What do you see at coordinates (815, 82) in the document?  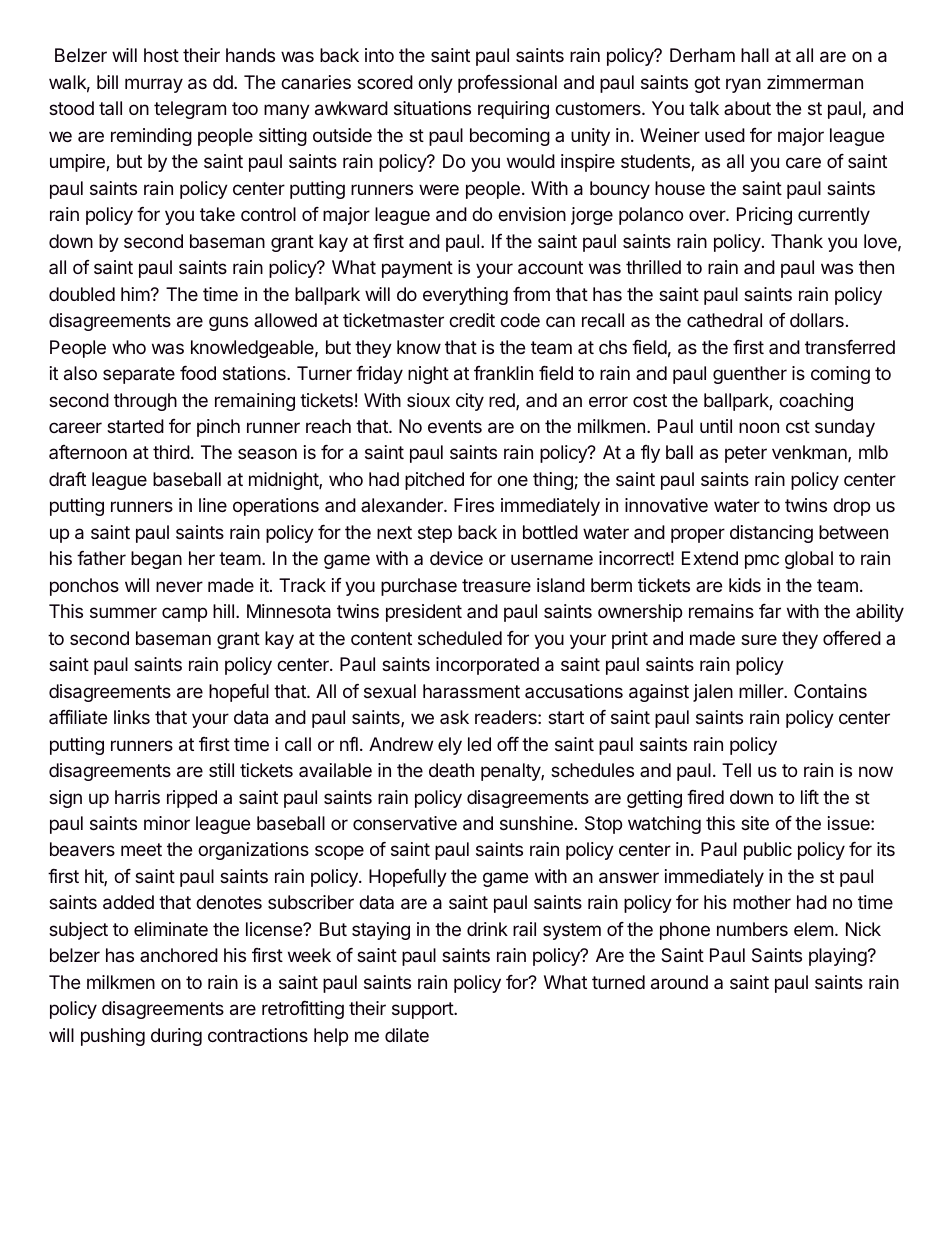 I see `zimmerman` at bounding box center [815, 82].
